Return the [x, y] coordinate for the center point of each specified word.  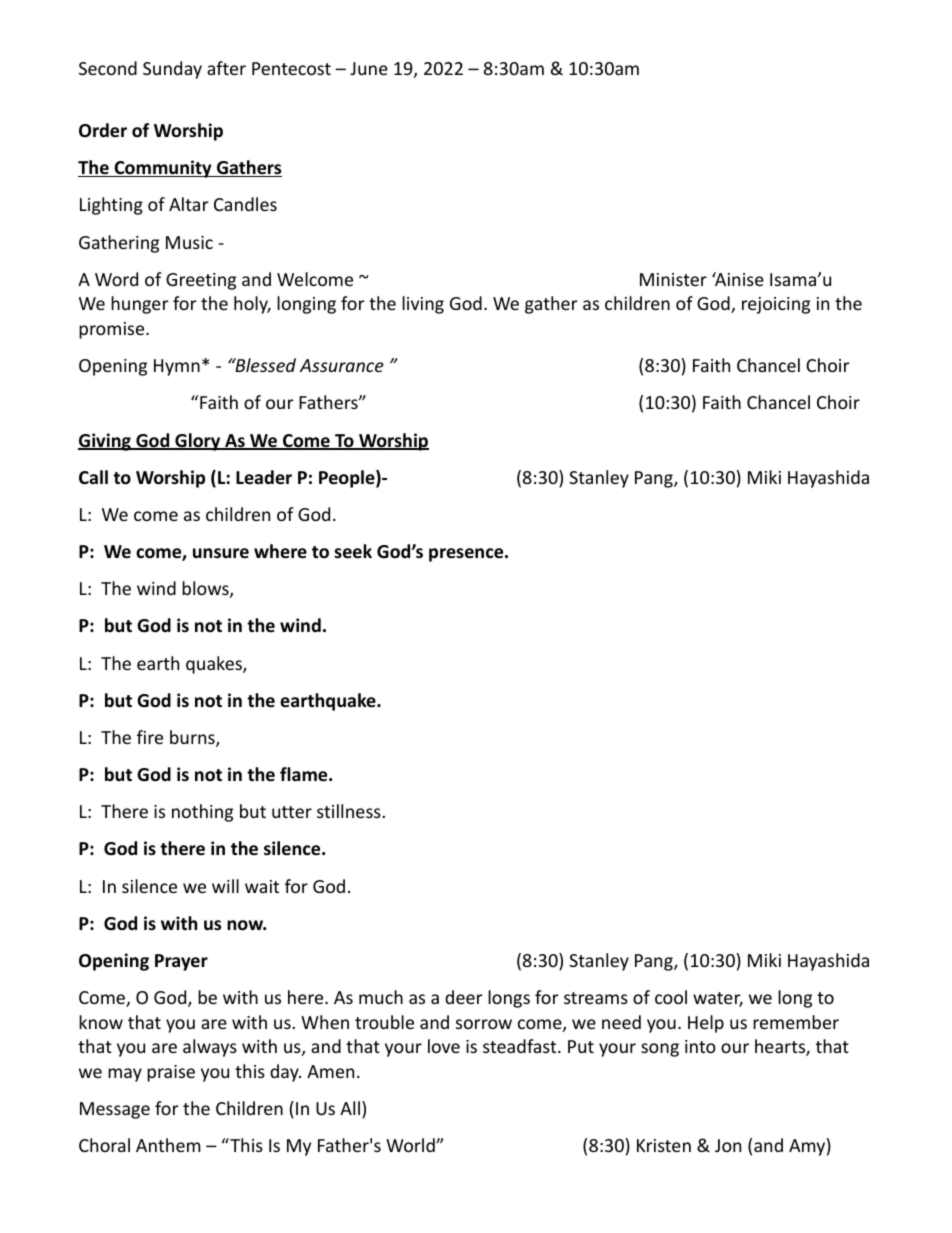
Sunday [172, 70]
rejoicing [776, 305]
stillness [350, 811]
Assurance [342, 365]
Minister [673, 279]
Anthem [168, 1145]
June [369, 68]
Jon [728, 1145]
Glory [198, 442]
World [411, 1145]
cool [671, 997]
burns [193, 738]
